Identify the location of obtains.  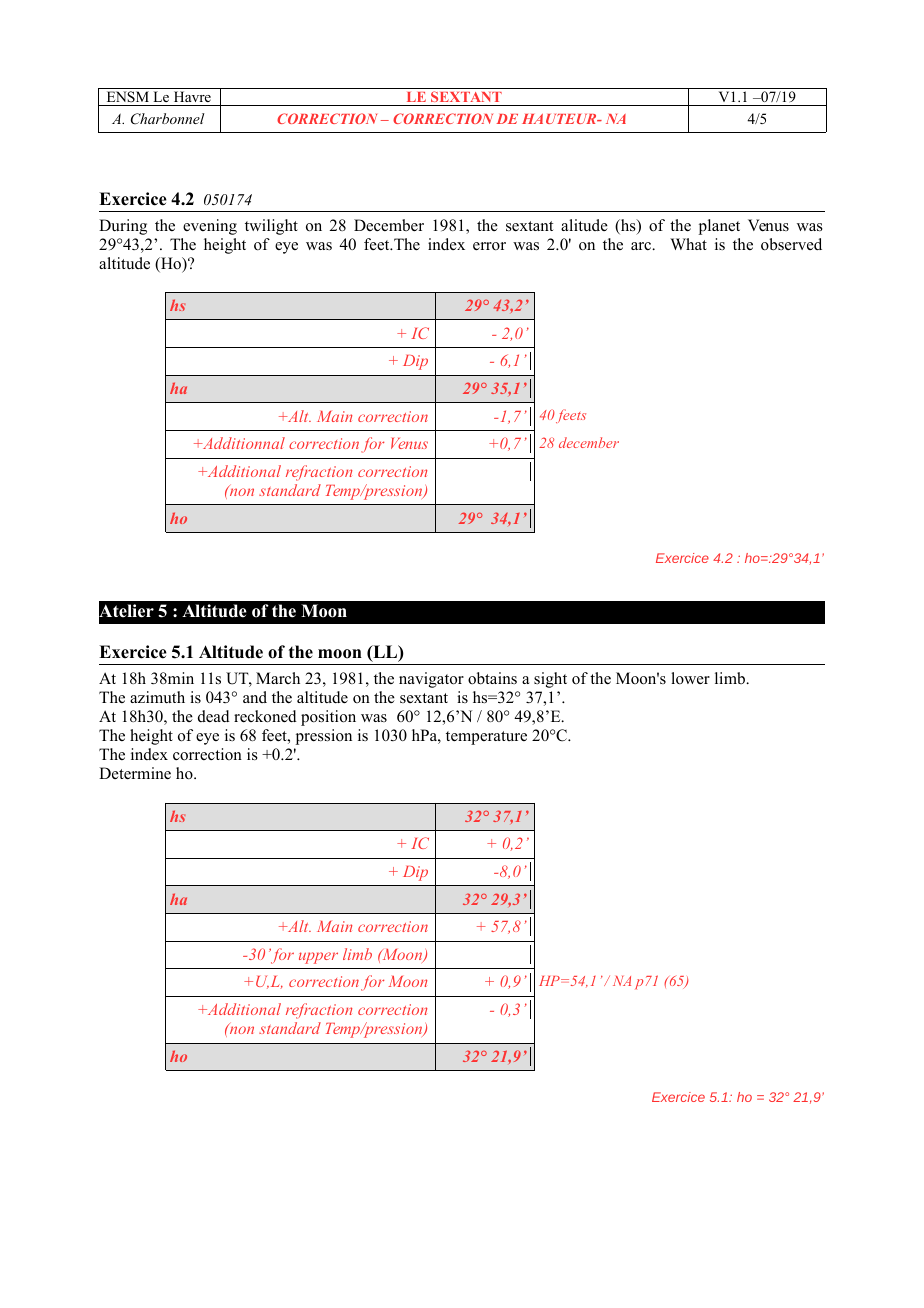
(492, 678).
